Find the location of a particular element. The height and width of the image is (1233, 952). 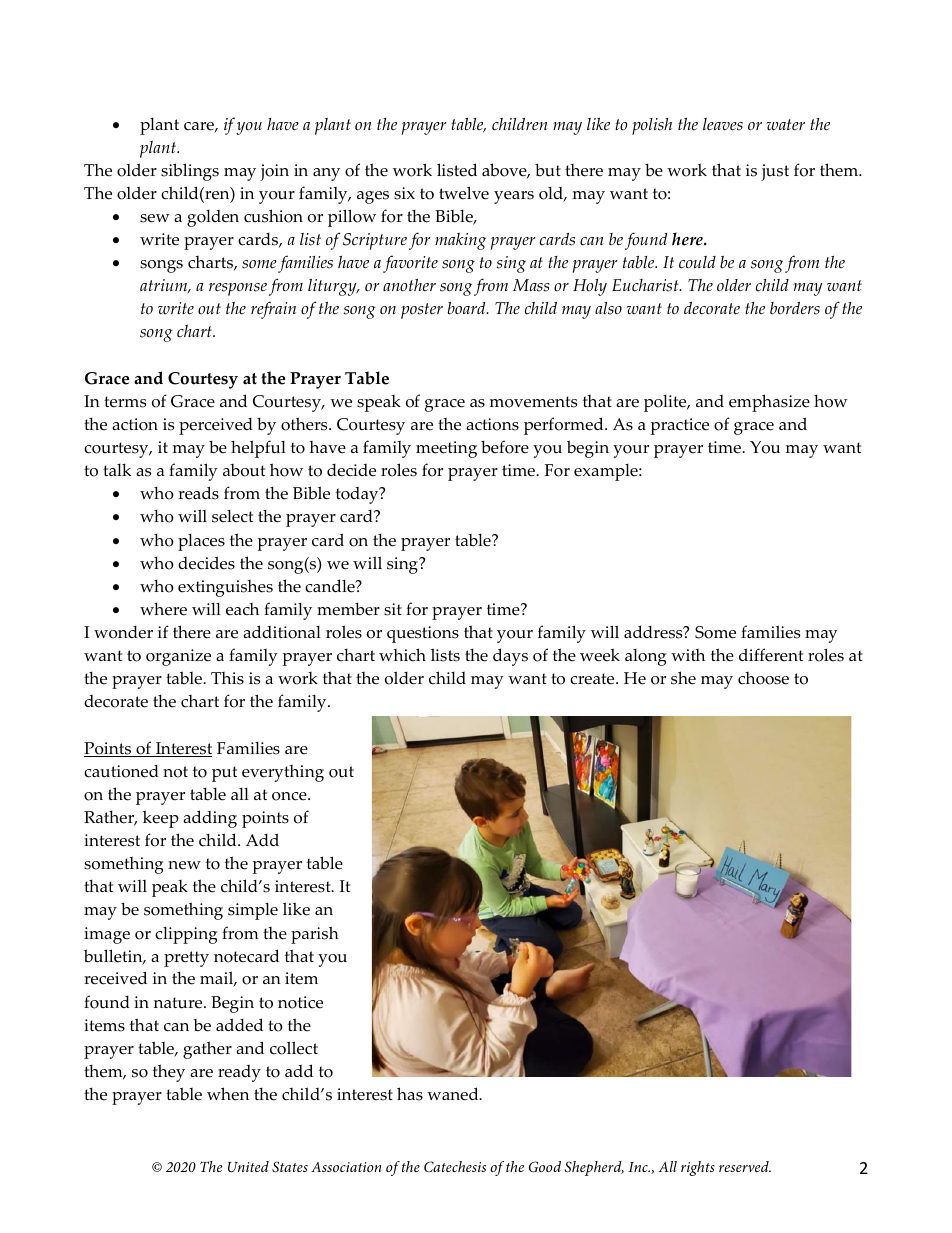

questions is located at coordinates (423, 634).
